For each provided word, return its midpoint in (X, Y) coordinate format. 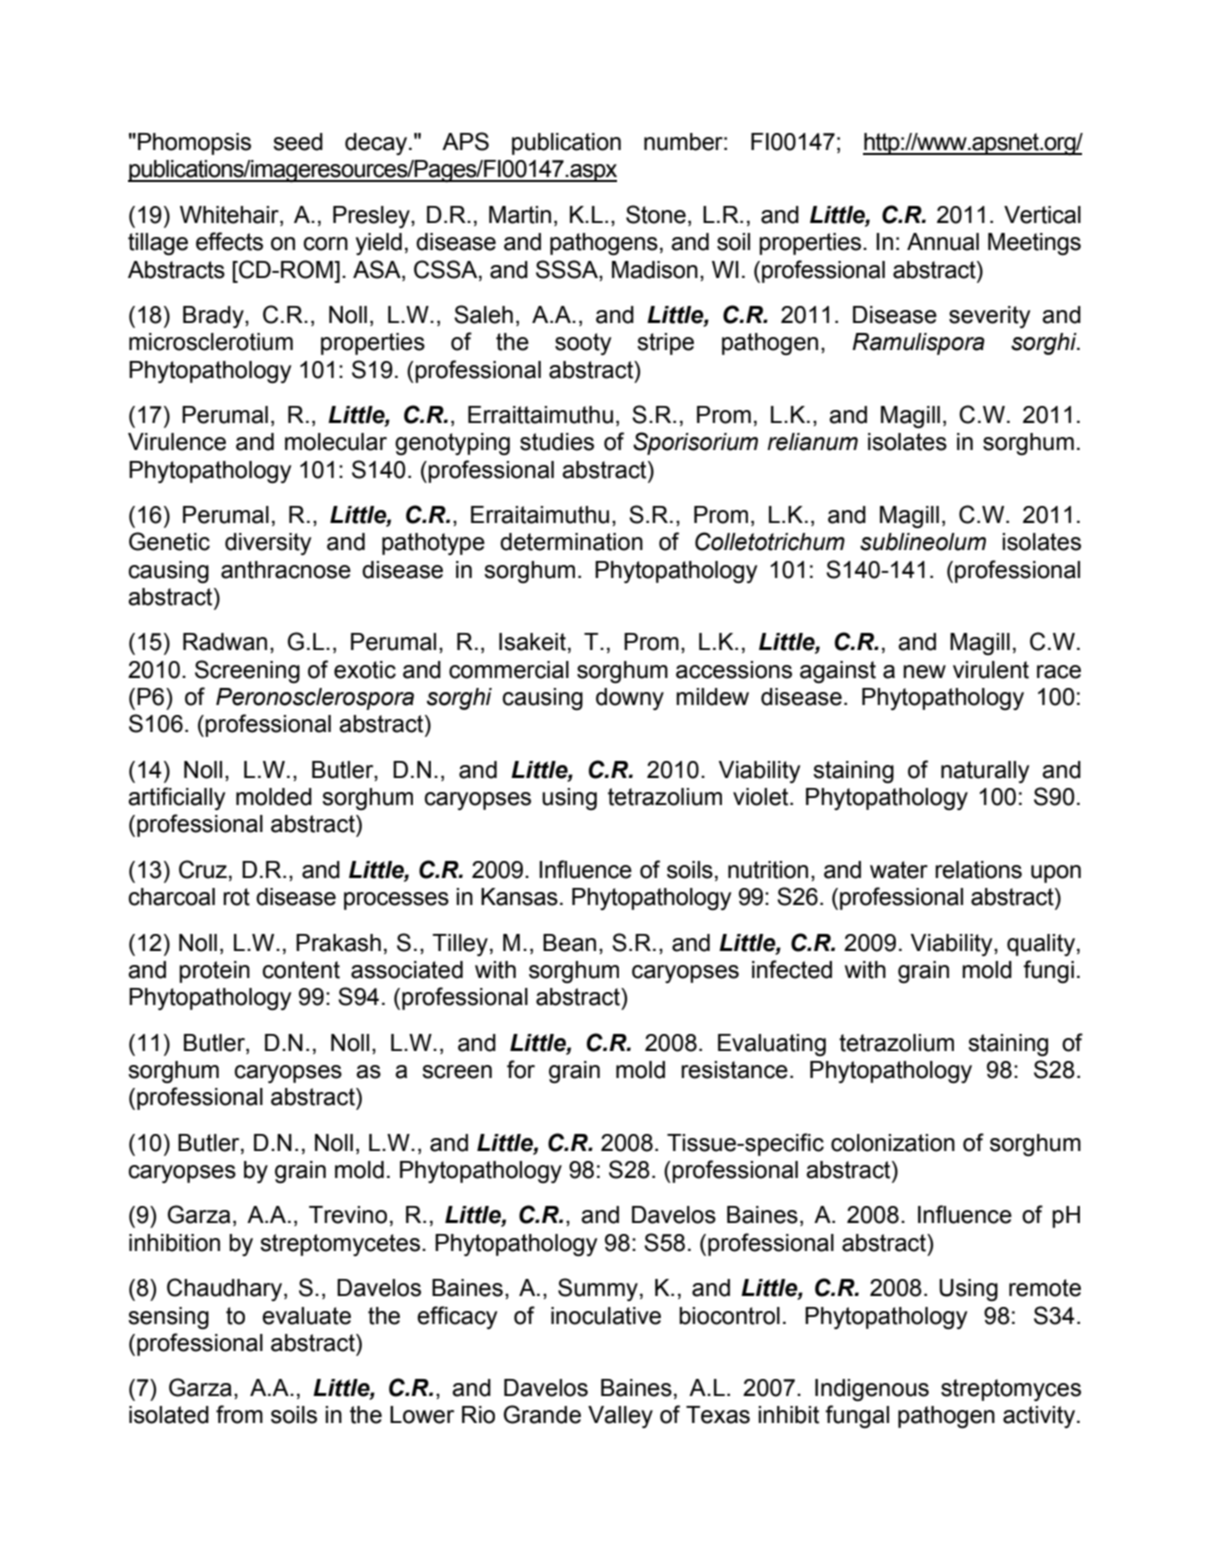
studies (557, 442)
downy (630, 699)
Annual (943, 242)
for (521, 1069)
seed (298, 142)
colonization (893, 1143)
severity (989, 317)
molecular (336, 442)
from (239, 1414)
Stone (656, 214)
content (301, 970)
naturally (985, 772)
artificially (176, 798)
